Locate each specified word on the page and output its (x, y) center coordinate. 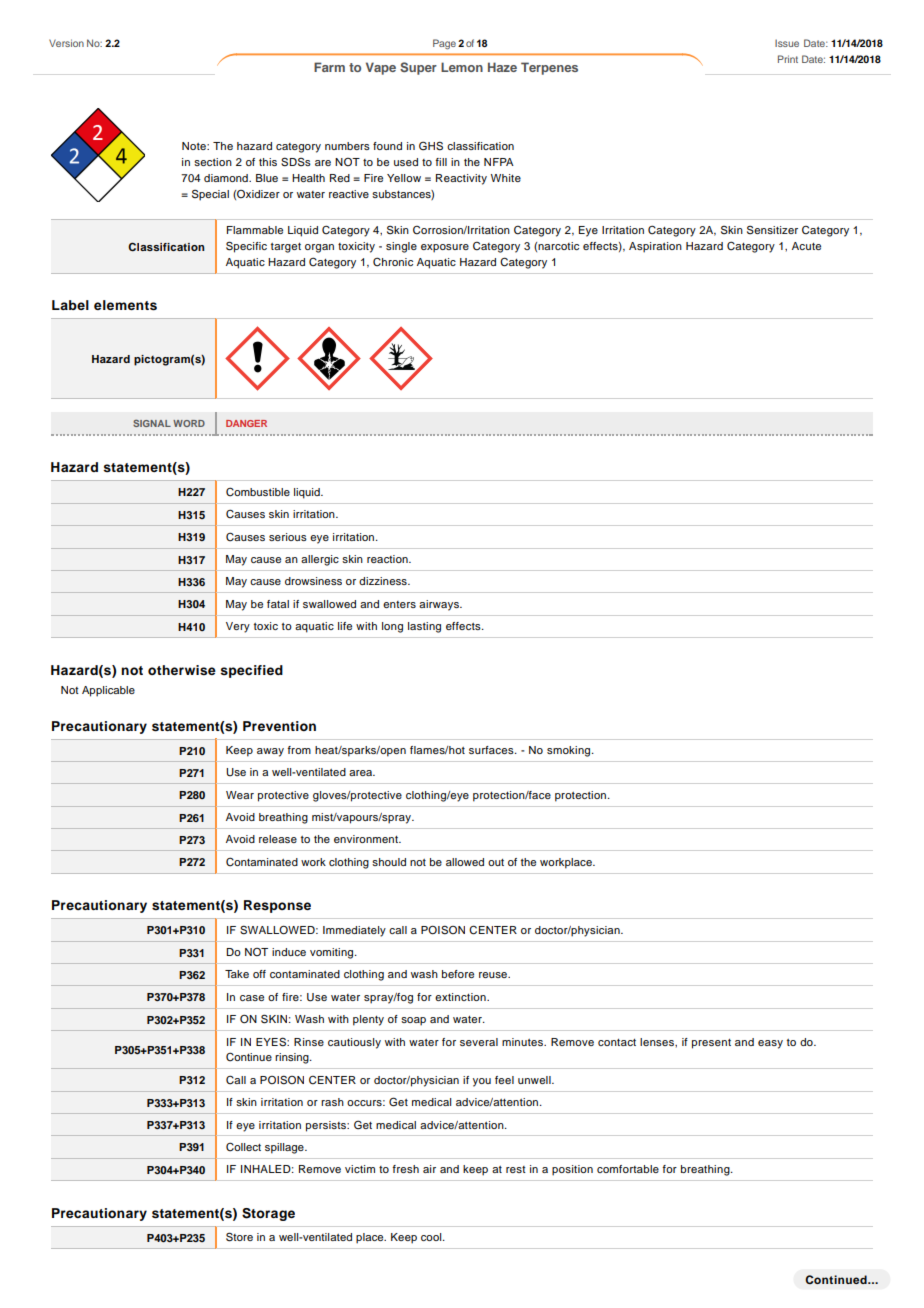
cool (432, 1237)
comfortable (628, 1169)
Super (418, 68)
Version (66, 43)
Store (239, 1237)
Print (788, 59)
